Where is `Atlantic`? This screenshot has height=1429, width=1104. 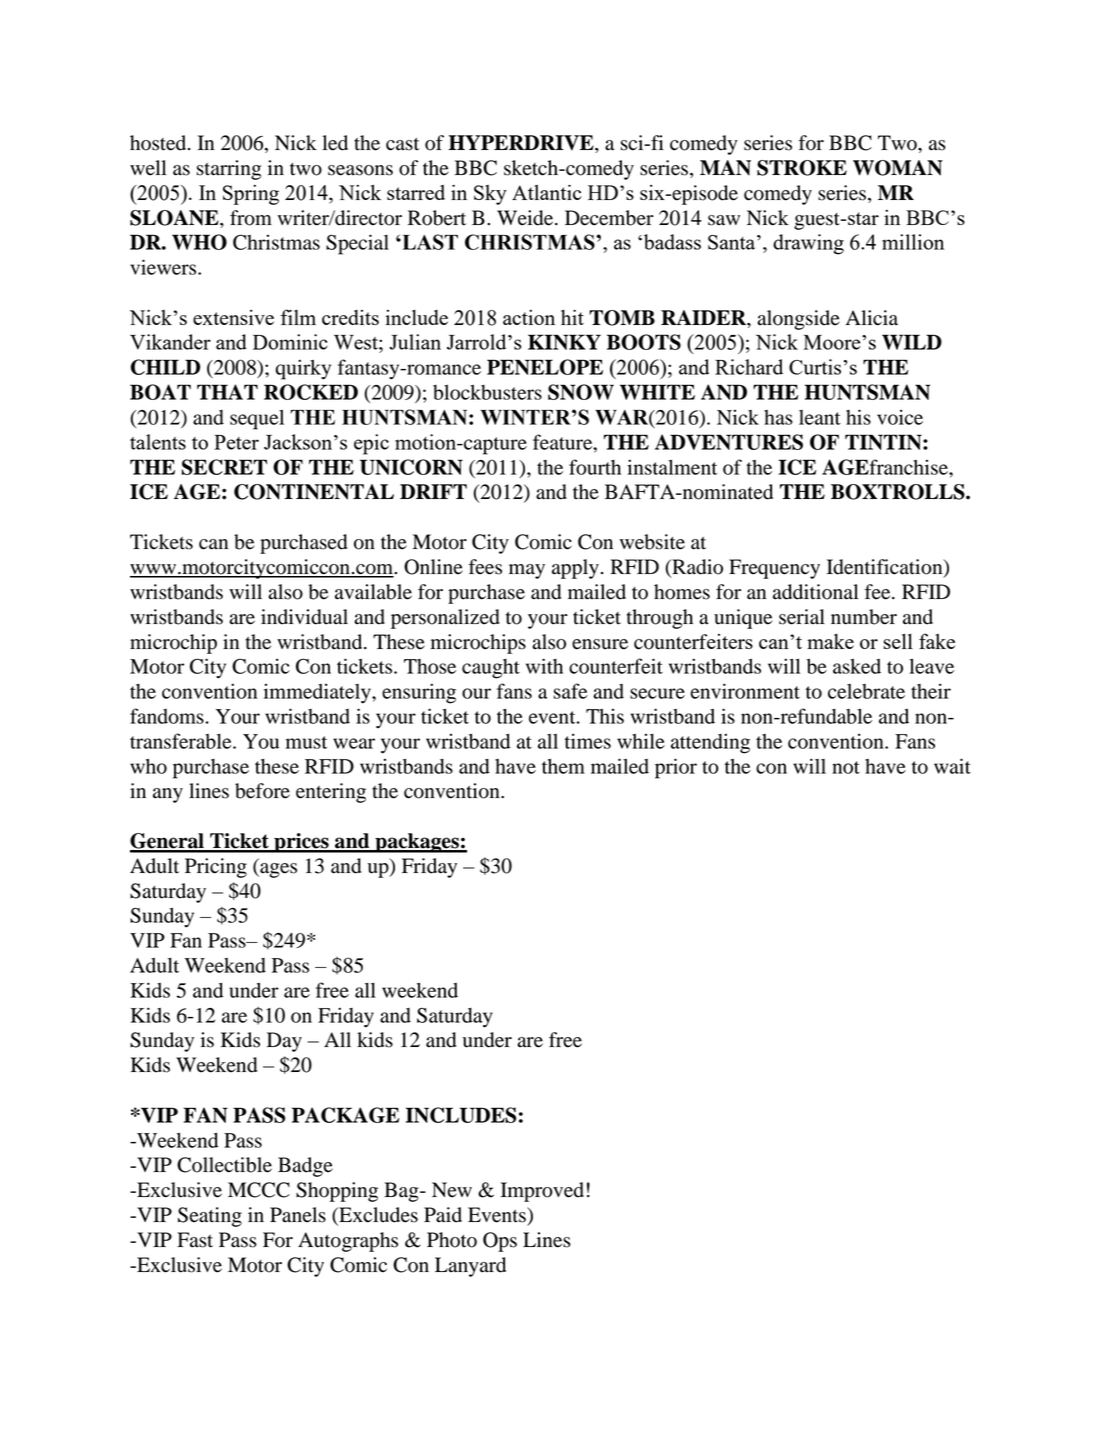 Atlantic is located at coordinates (547, 192).
